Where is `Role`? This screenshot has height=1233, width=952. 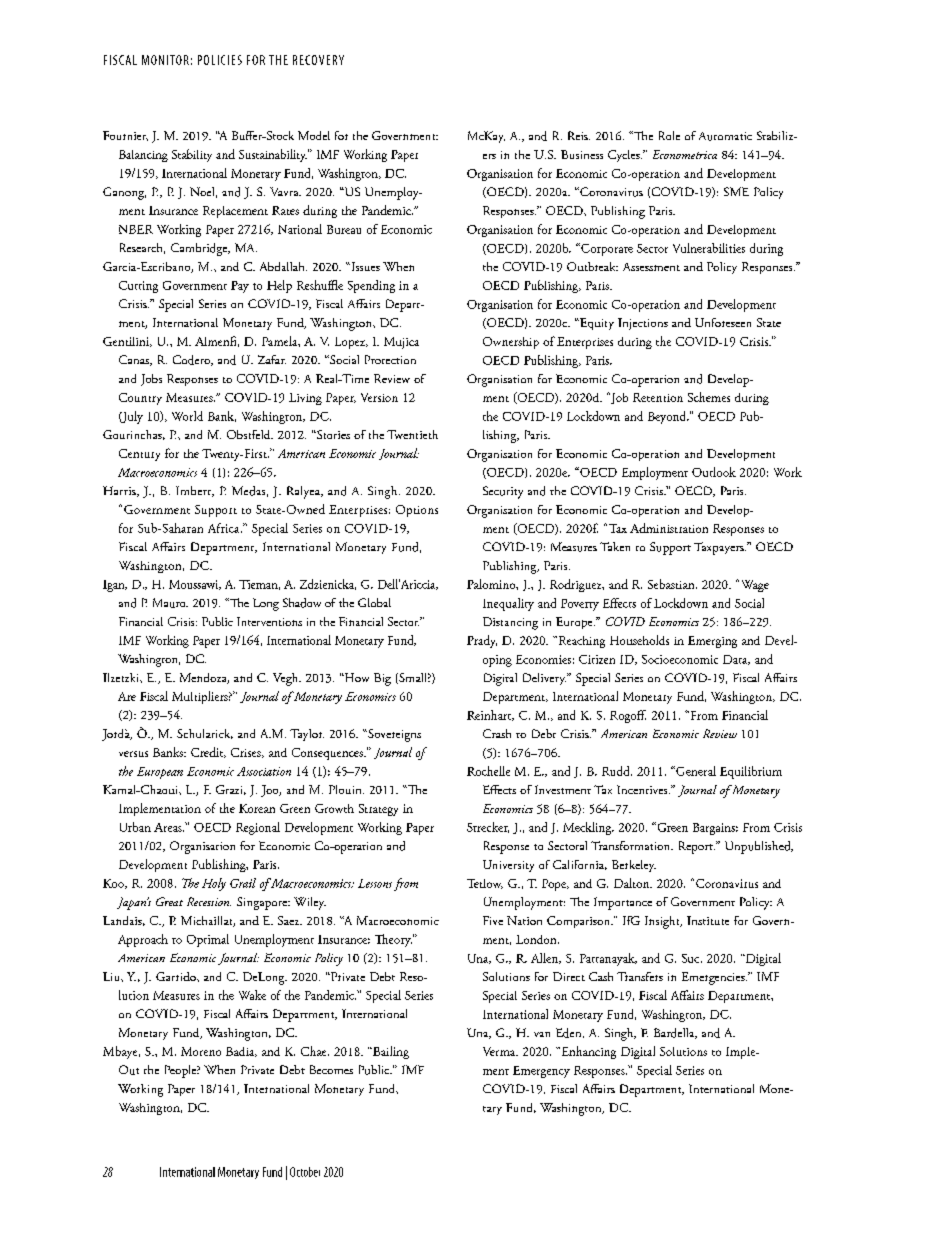 Role is located at coordinates (669, 135).
